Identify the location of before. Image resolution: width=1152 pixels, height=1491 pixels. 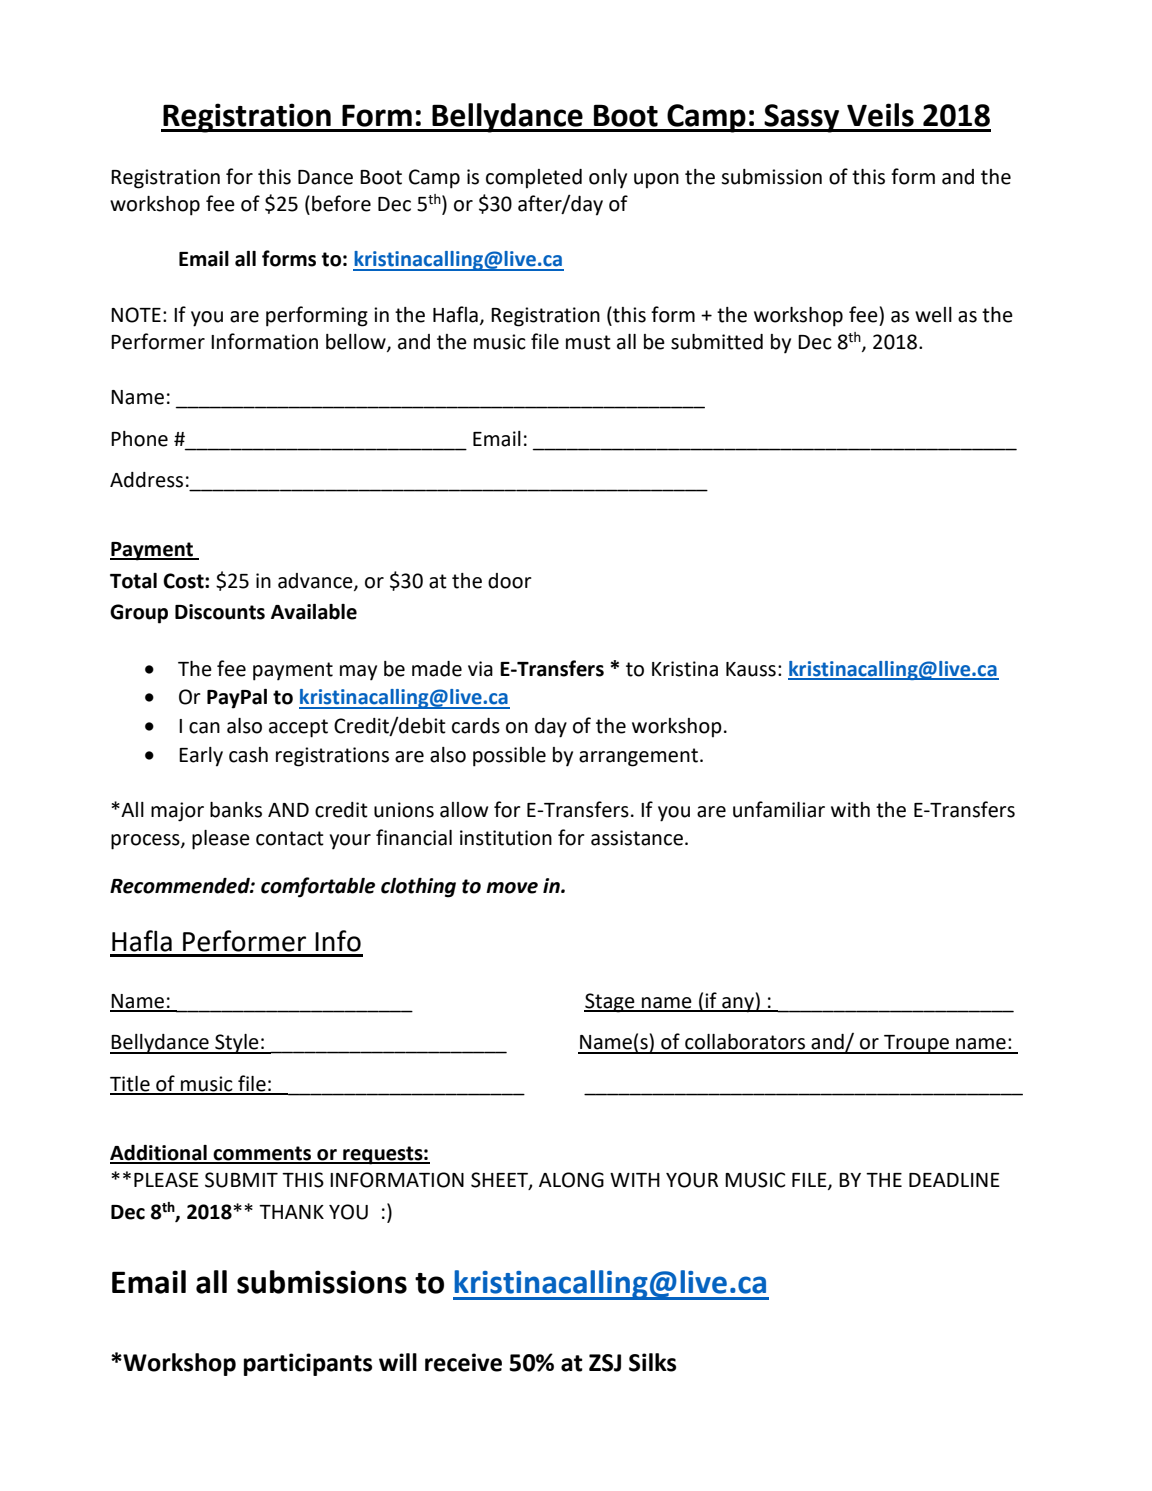
(341, 203).
